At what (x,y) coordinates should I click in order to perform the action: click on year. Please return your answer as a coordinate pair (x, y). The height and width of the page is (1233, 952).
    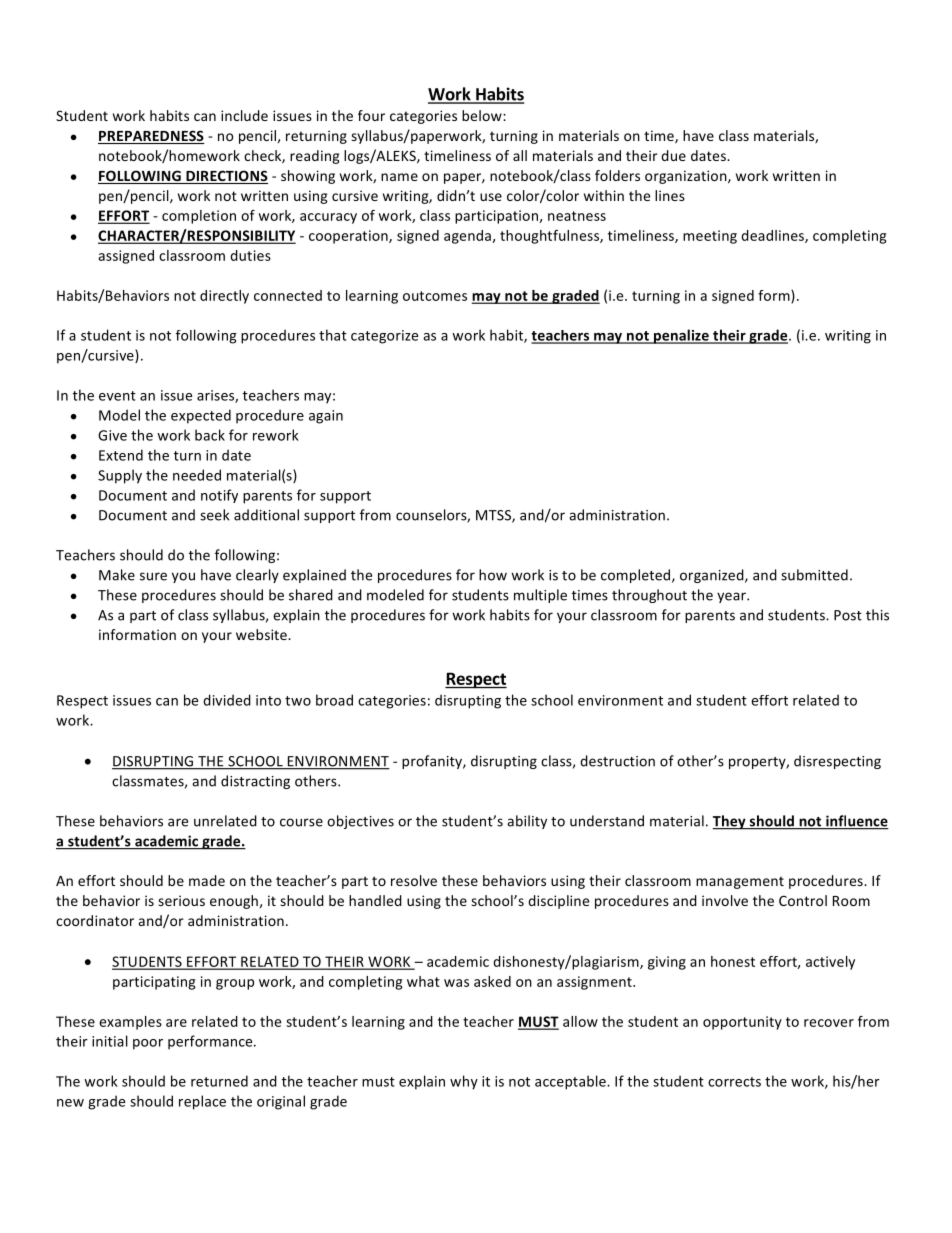
    Looking at the image, I should click on (732, 597).
